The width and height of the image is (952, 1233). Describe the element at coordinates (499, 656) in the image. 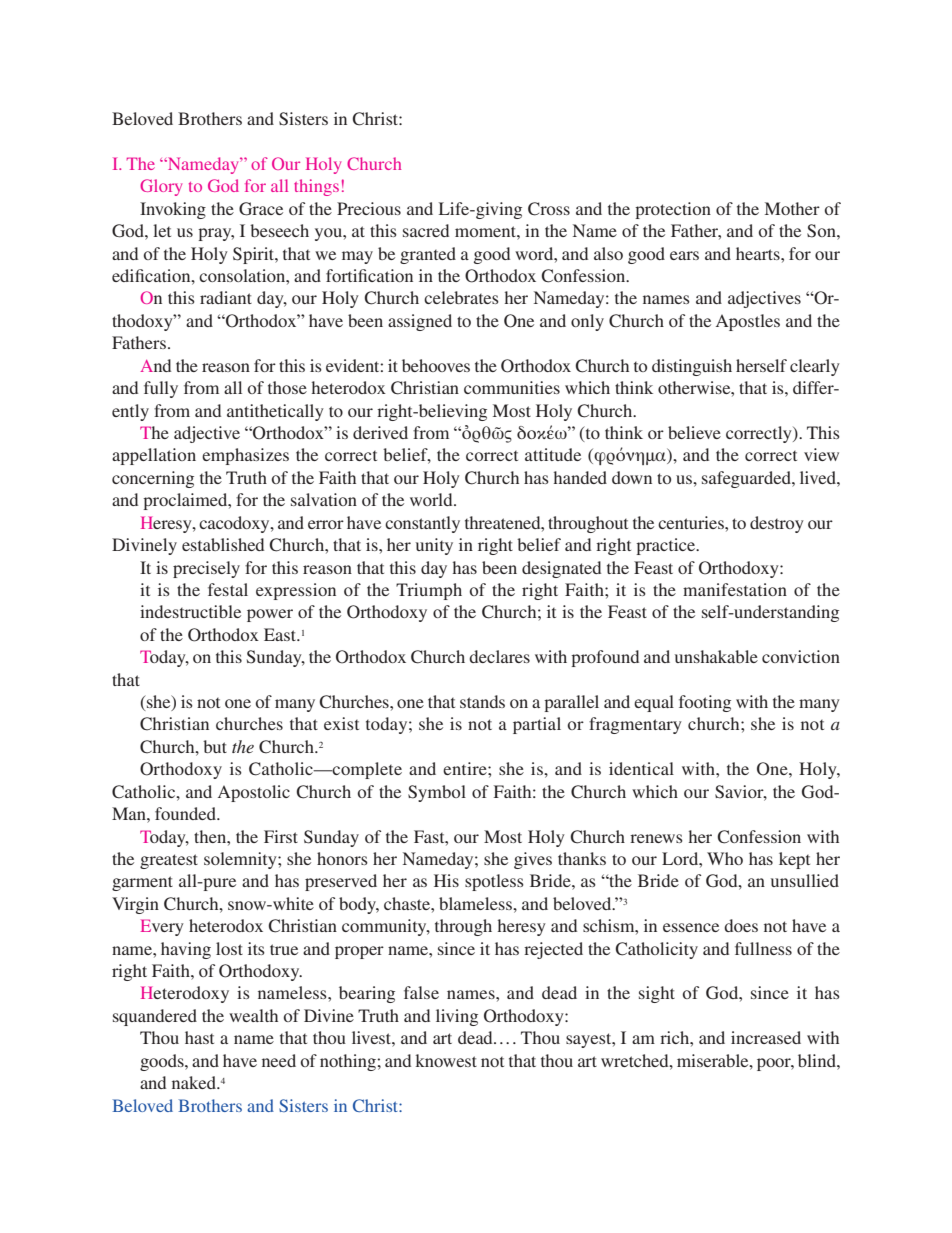

I see `declares` at that location.
